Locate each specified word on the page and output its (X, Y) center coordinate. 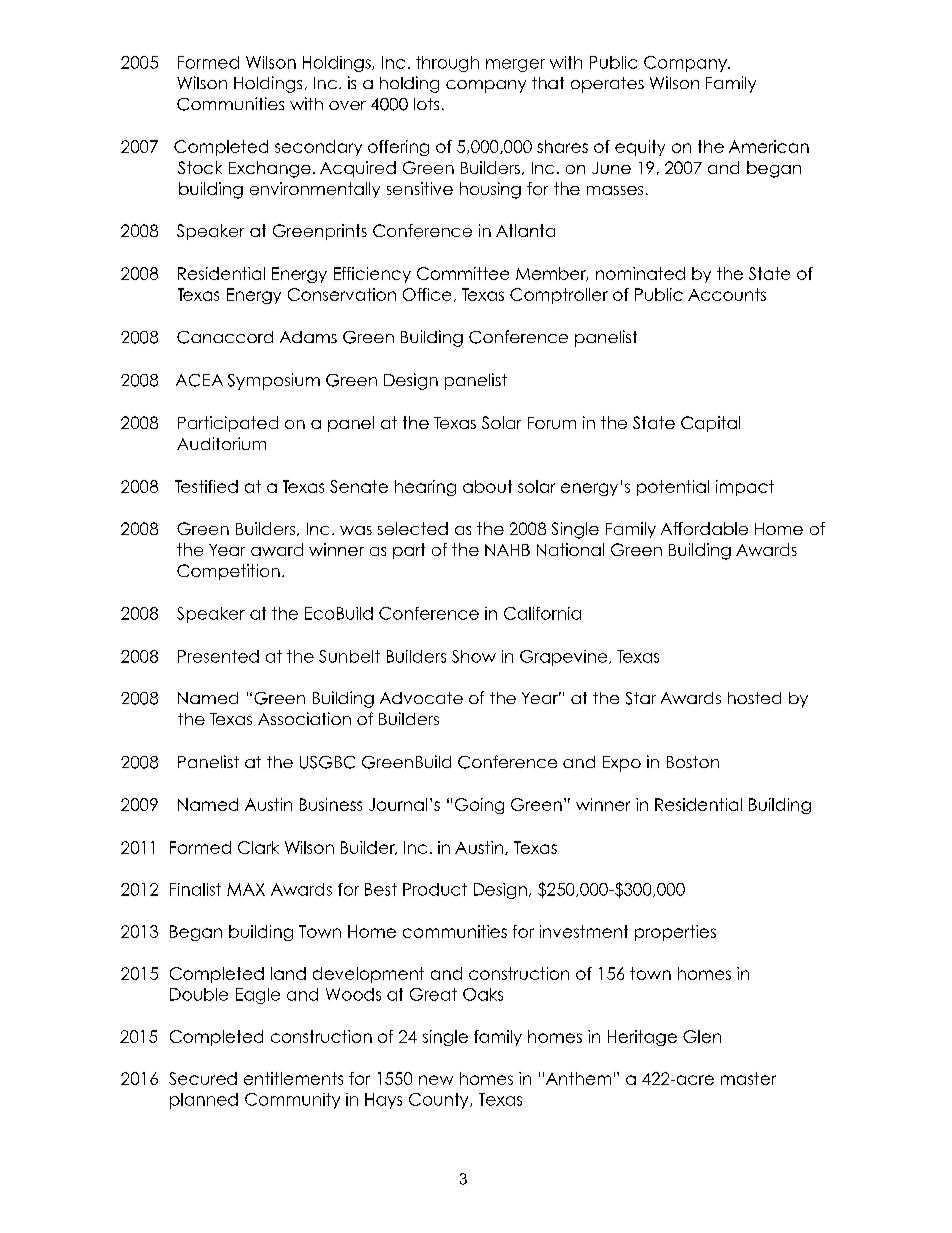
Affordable (704, 528)
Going (479, 806)
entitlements (293, 1078)
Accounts (727, 294)
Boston (693, 762)
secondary (318, 148)
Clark (258, 847)
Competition (228, 572)
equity (640, 148)
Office (427, 294)
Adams (308, 337)
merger (515, 65)
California (542, 613)
